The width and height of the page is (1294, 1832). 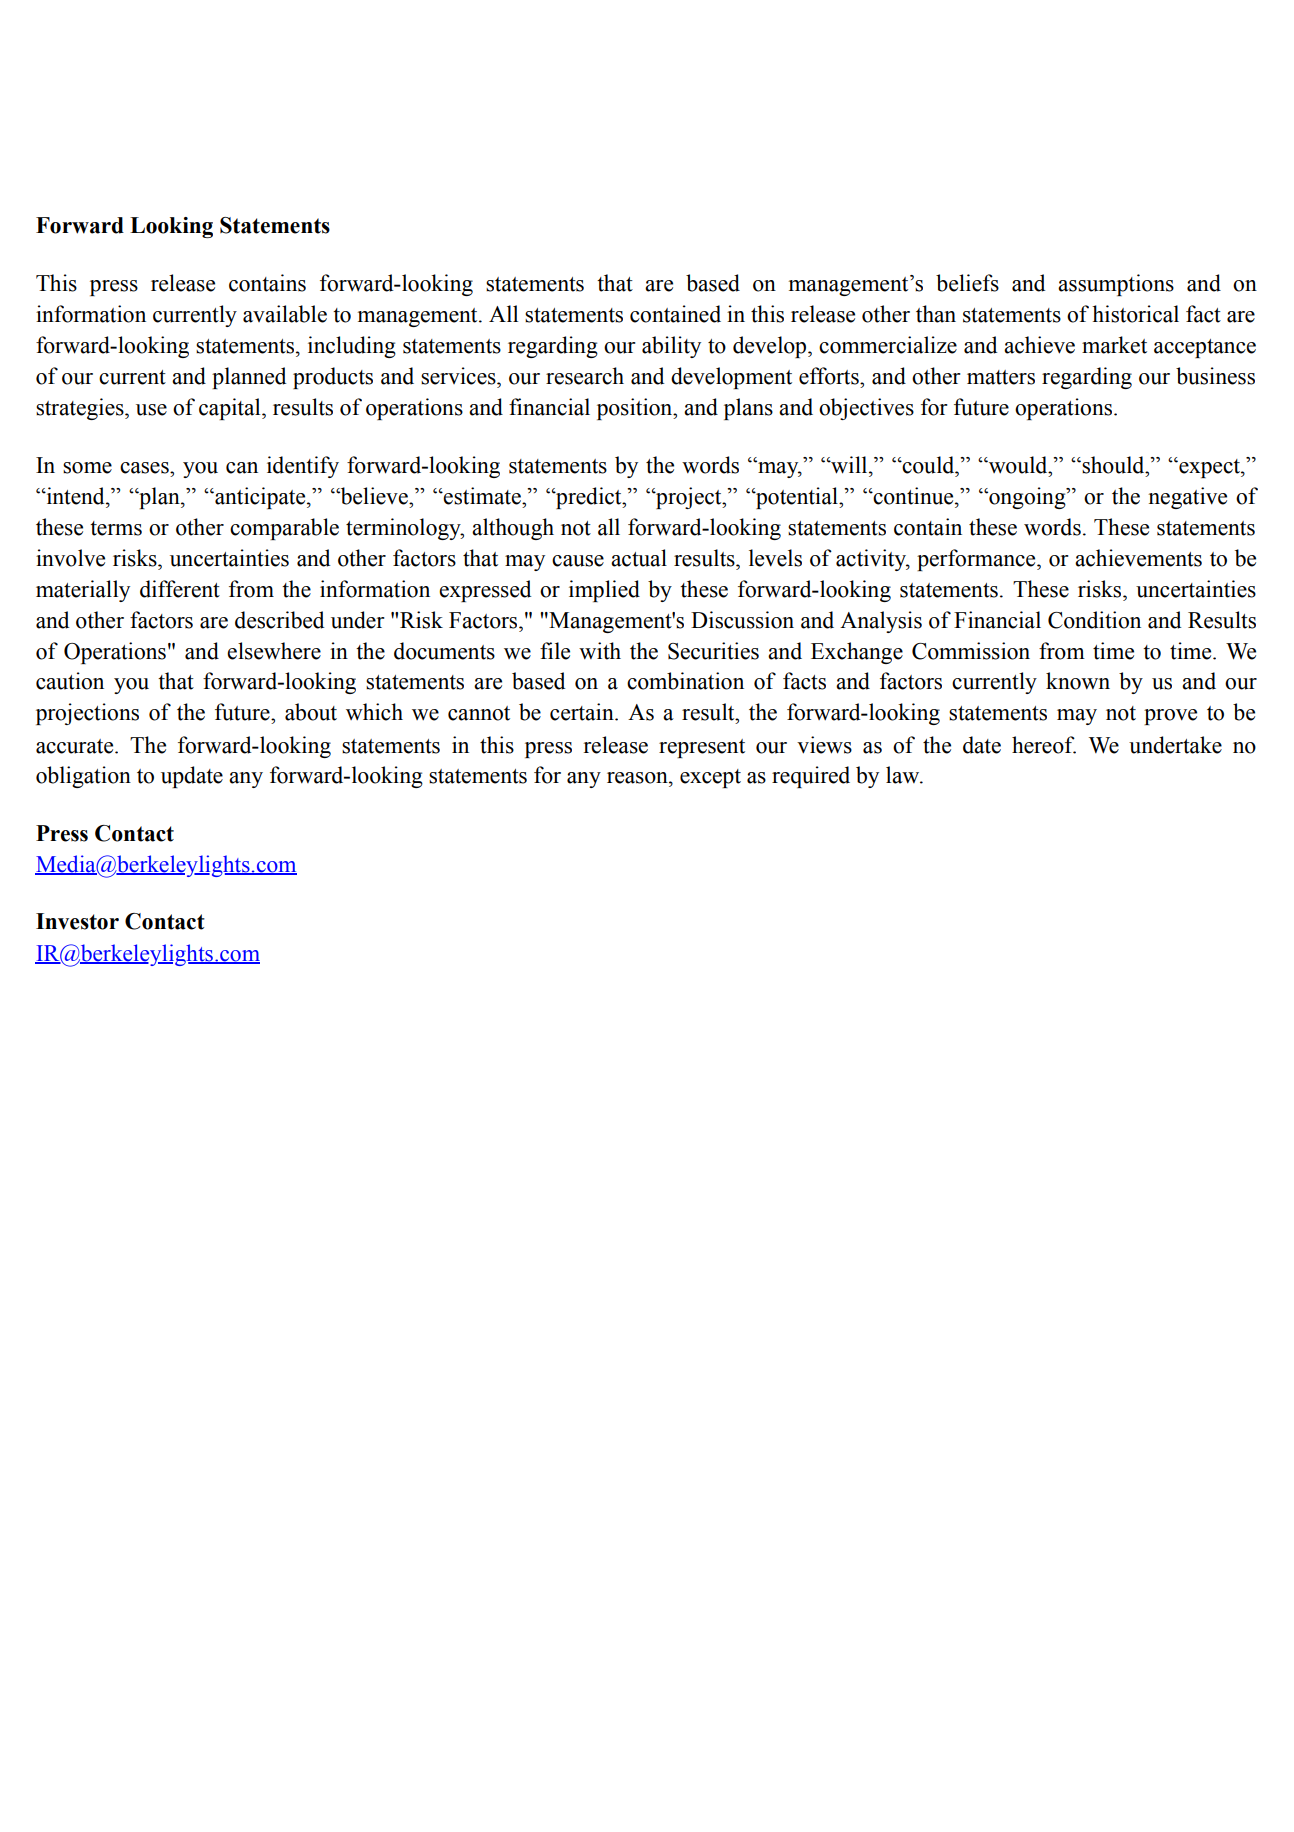 What do you see at coordinates (710, 778) in the page?
I see `except` at bounding box center [710, 778].
